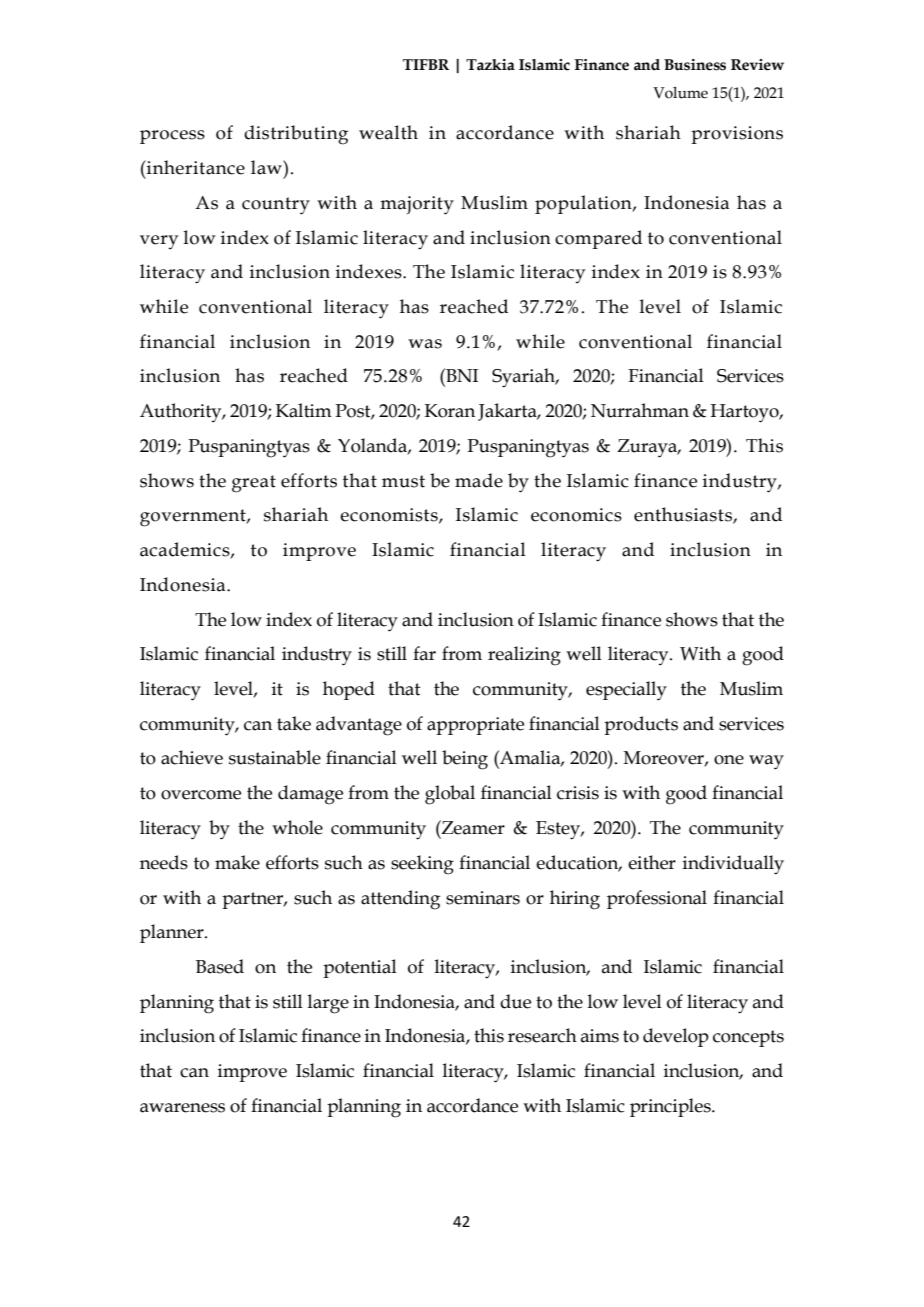 The width and height of the document is (924, 1307). Describe the element at coordinates (172, 137) in the document. I see `process` at that location.
